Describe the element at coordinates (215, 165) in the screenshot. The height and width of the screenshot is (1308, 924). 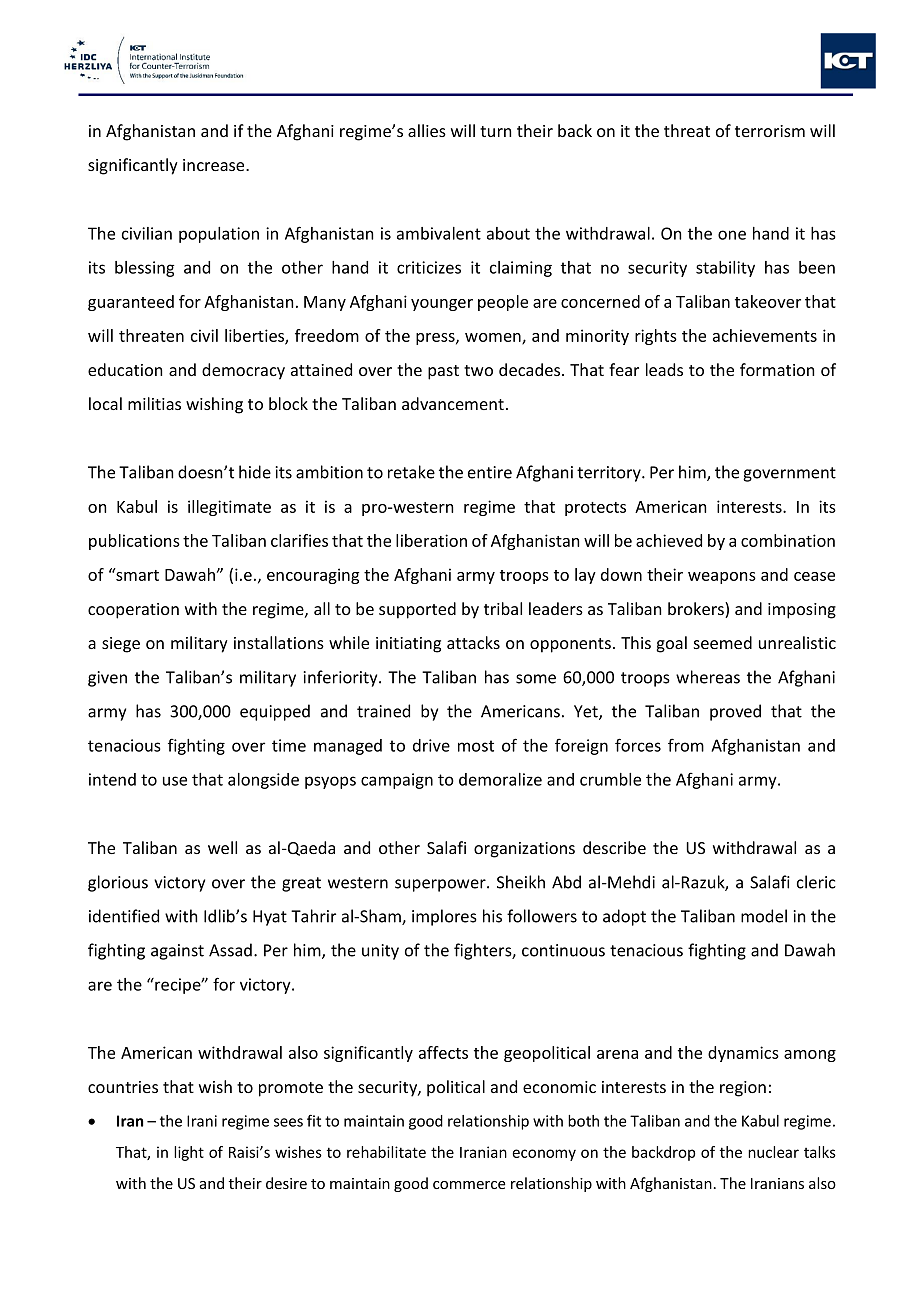
I see `increase` at that location.
